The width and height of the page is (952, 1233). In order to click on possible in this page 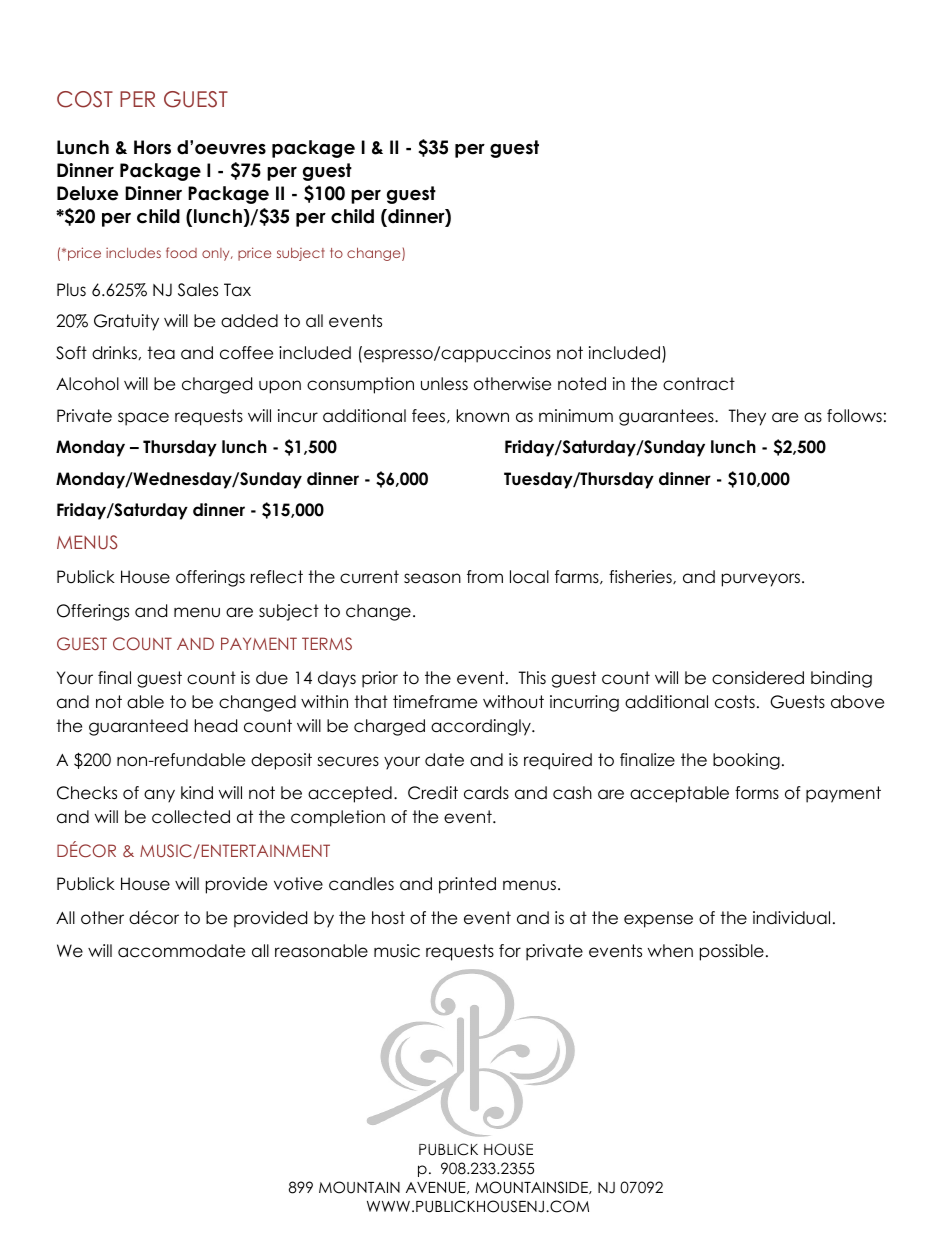, I will do `click(732, 952)`.
